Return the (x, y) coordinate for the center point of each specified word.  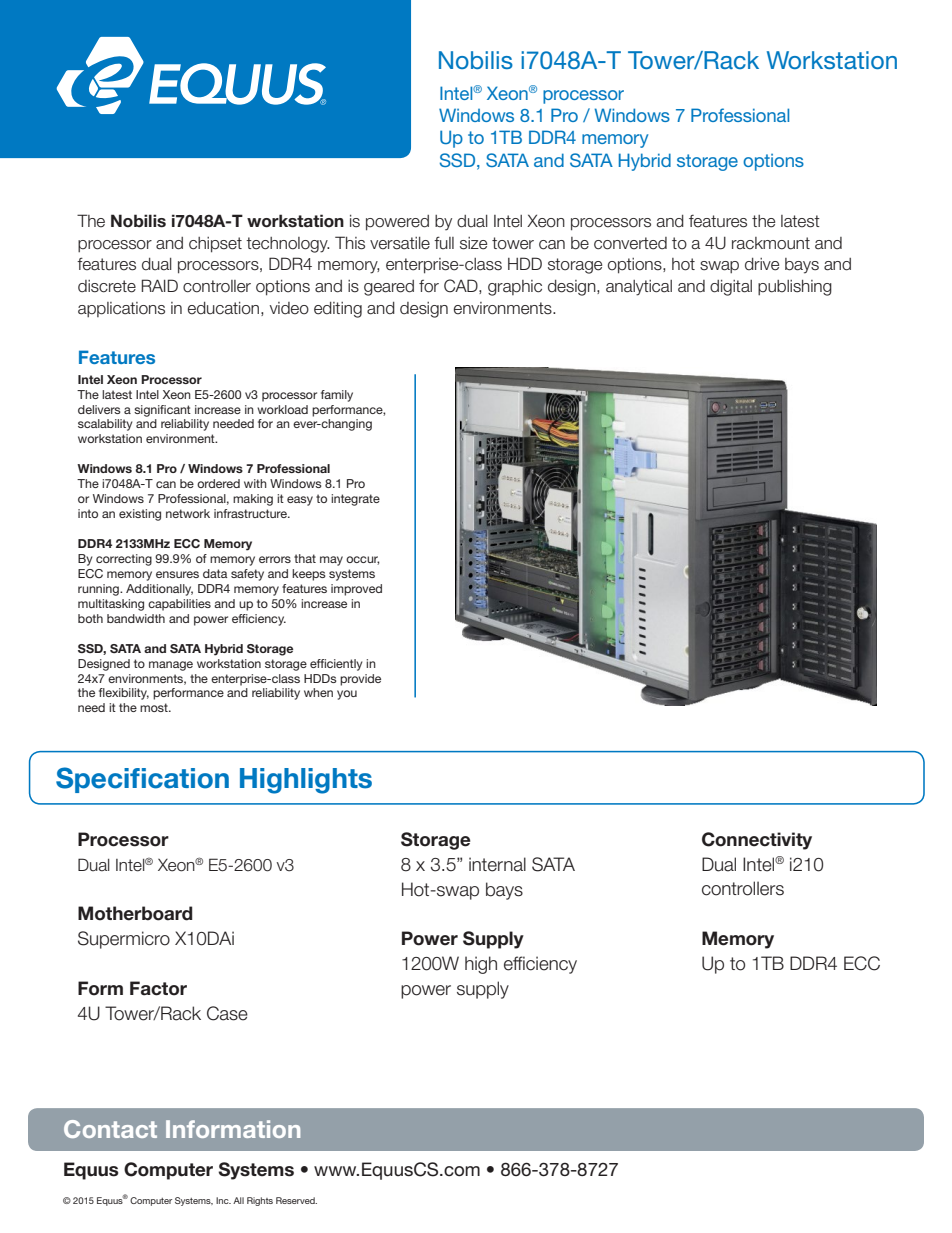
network (188, 513)
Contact (110, 1129)
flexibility (124, 694)
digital (731, 288)
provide (360, 680)
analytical (639, 288)
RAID (159, 285)
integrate (355, 500)
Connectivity (757, 841)
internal (497, 864)
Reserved (296, 1200)
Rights (260, 1201)
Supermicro (124, 940)
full (444, 243)
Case (227, 1013)
